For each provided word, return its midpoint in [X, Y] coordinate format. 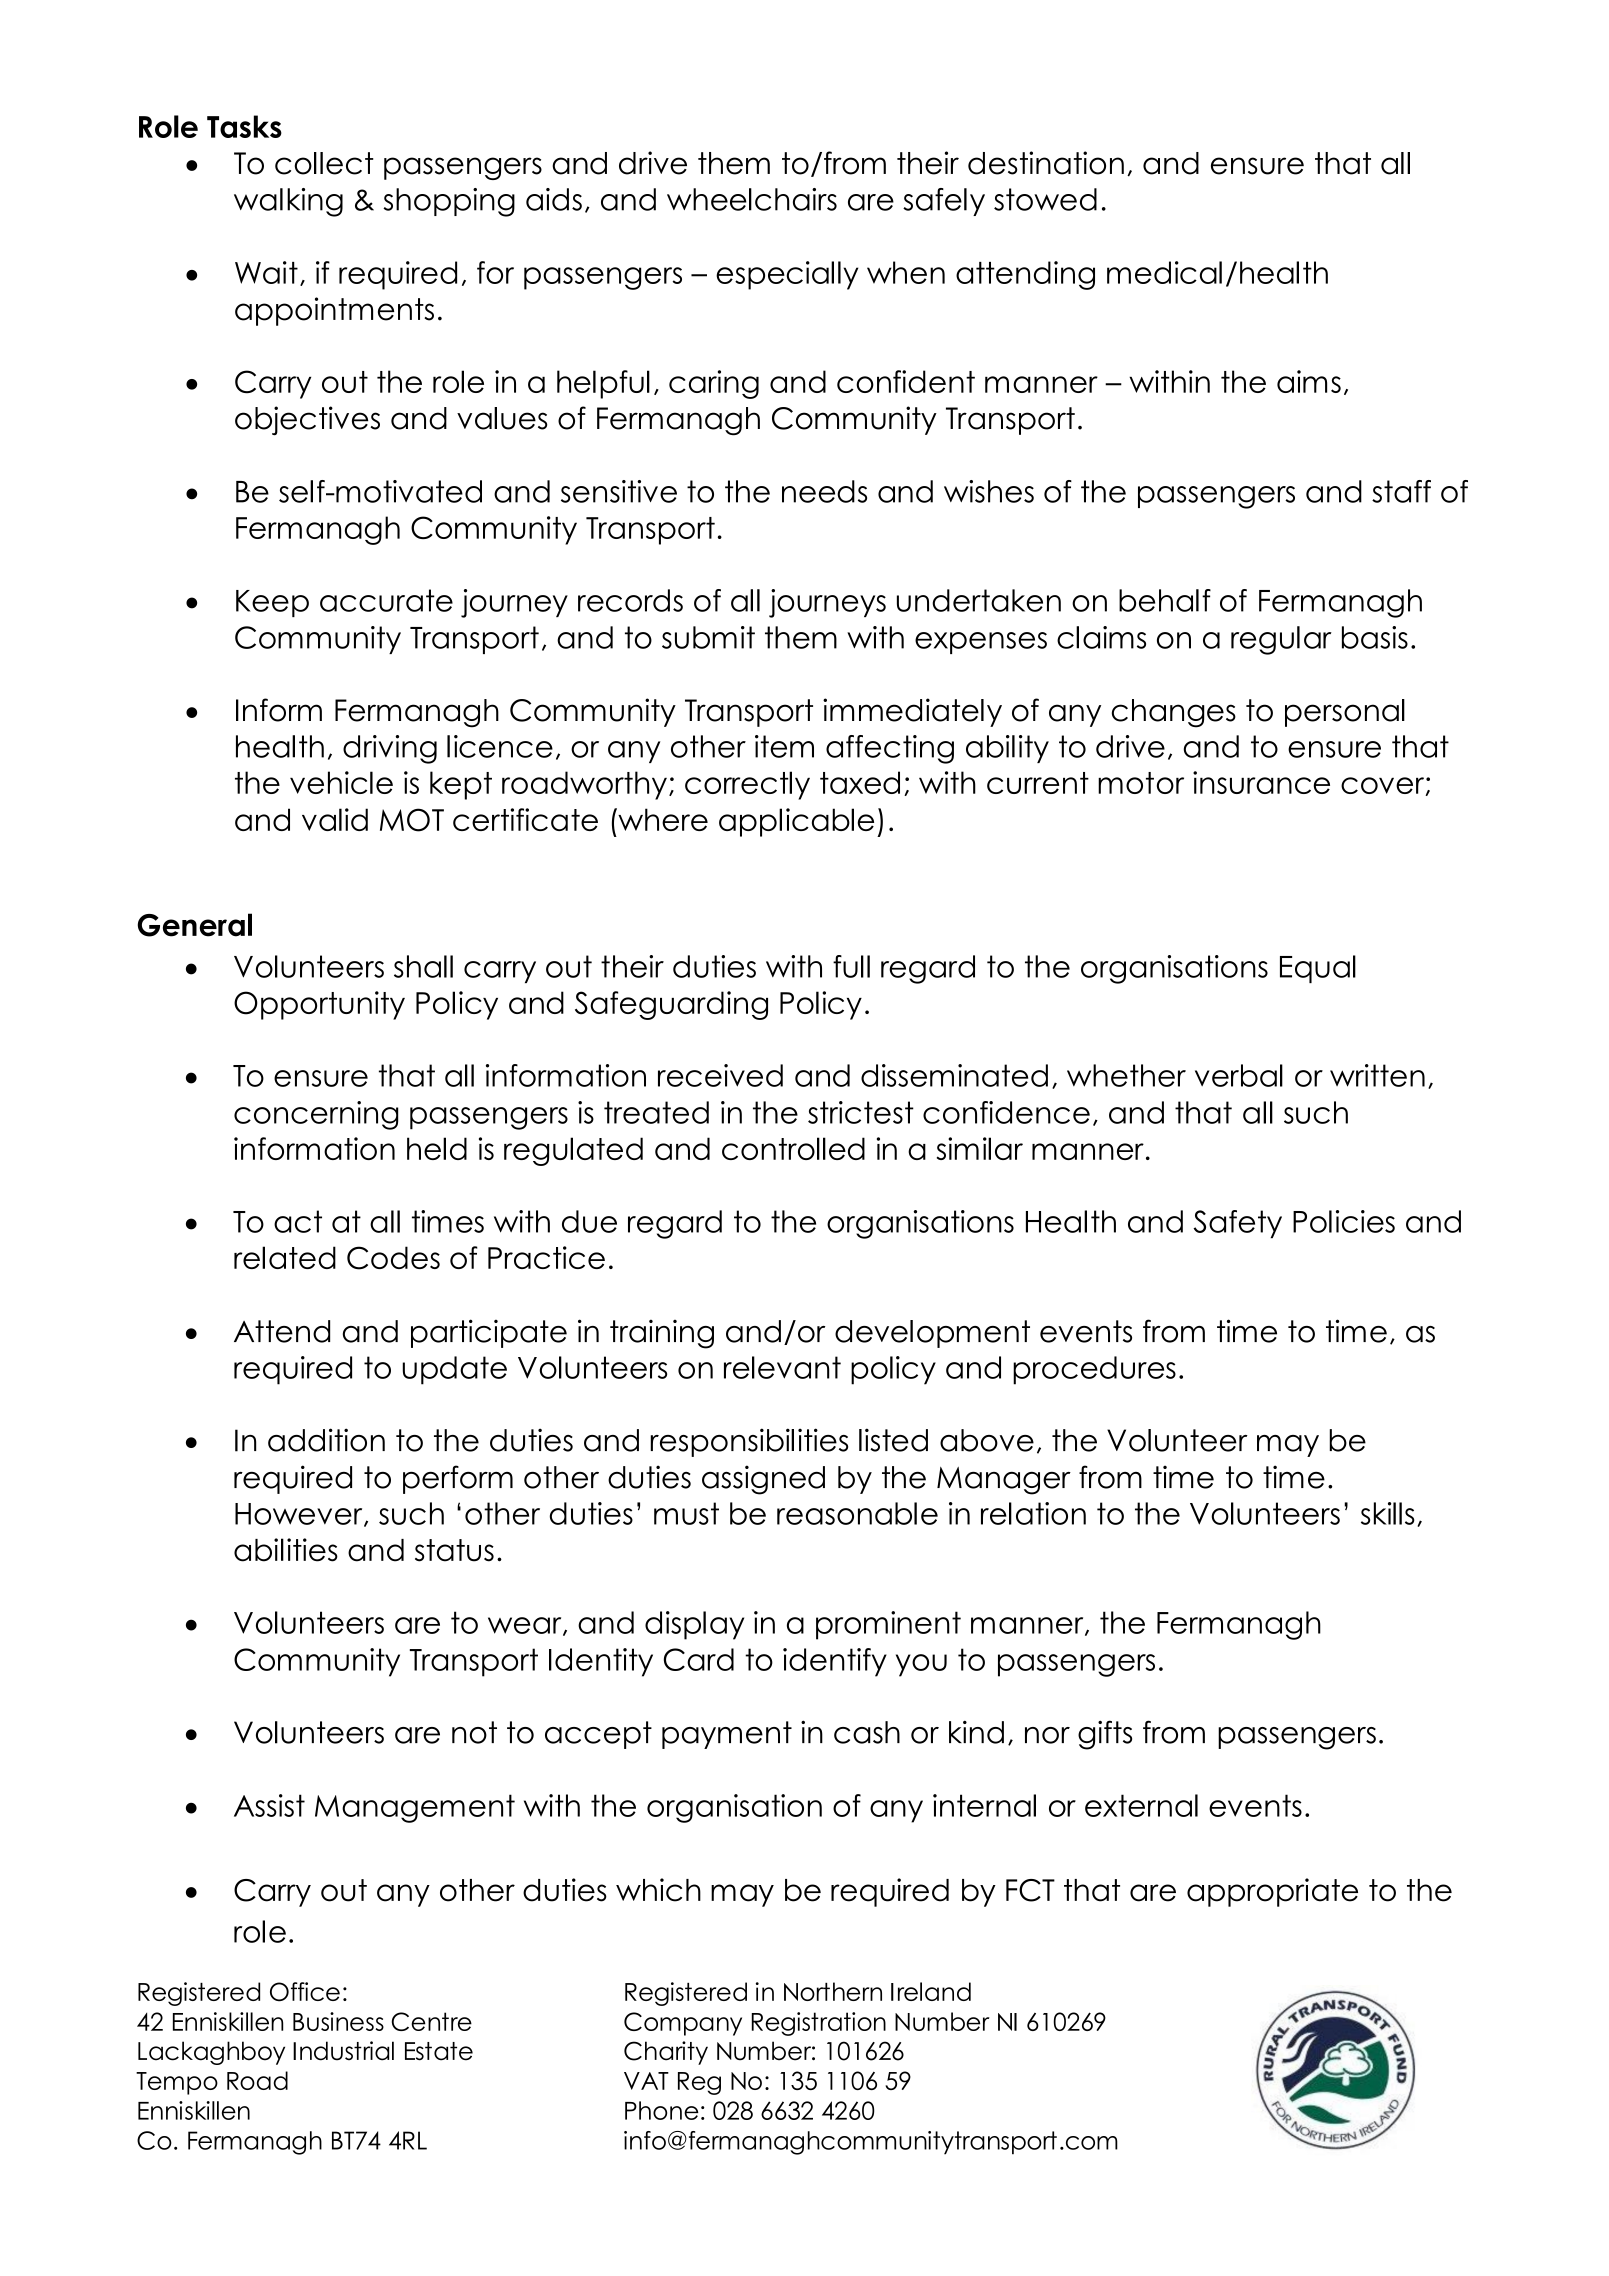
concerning [316, 1115]
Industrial [343, 2051]
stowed [1045, 199]
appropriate [1272, 1892]
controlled [793, 1148]
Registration [819, 2024]
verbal [1239, 1075]
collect [324, 163]
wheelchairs [752, 199]
